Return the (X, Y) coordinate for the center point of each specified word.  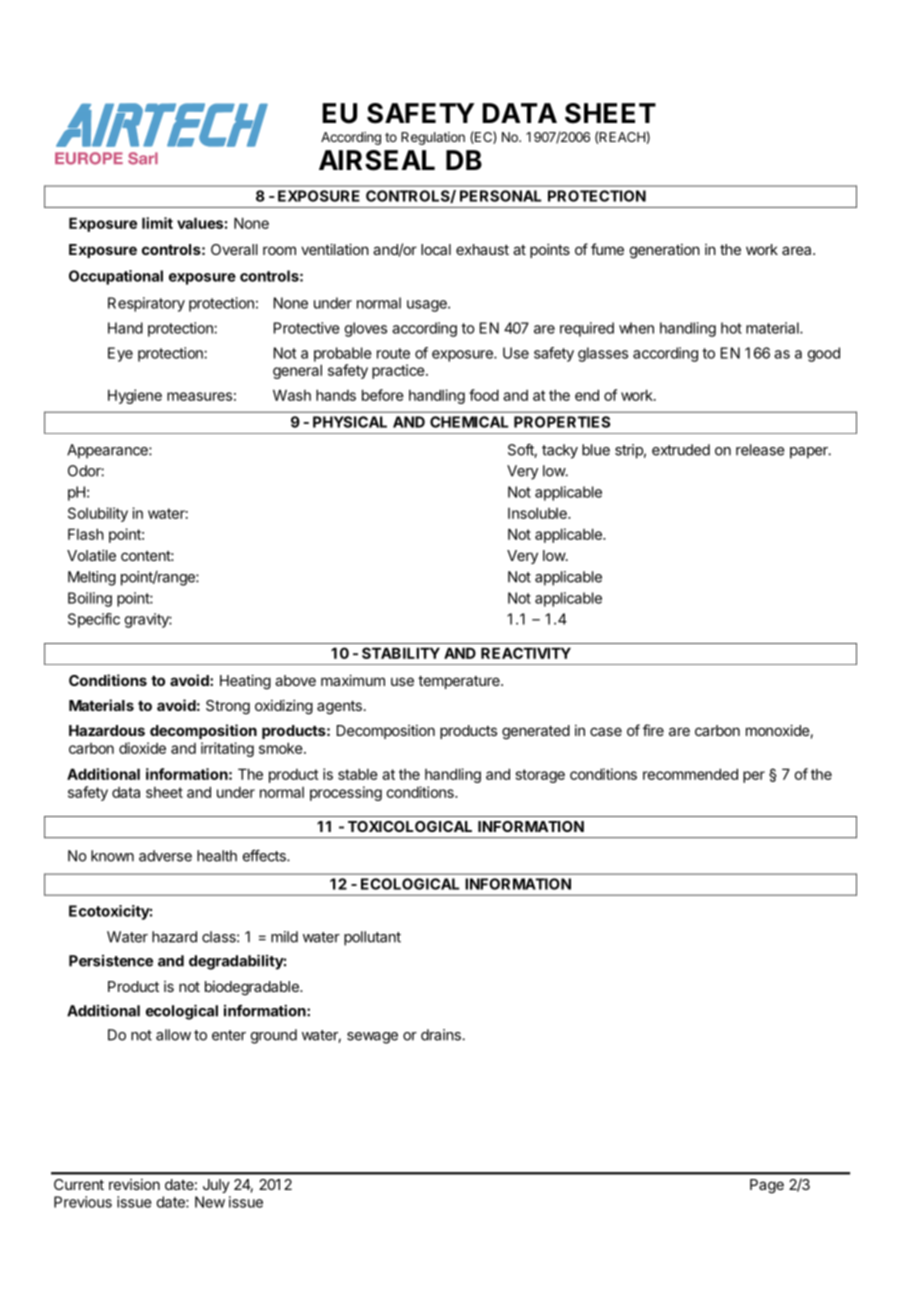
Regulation (433, 138)
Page (767, 1186)
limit (157, 223)
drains (442, 1035)
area (798, 250)
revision (134, 1184)
